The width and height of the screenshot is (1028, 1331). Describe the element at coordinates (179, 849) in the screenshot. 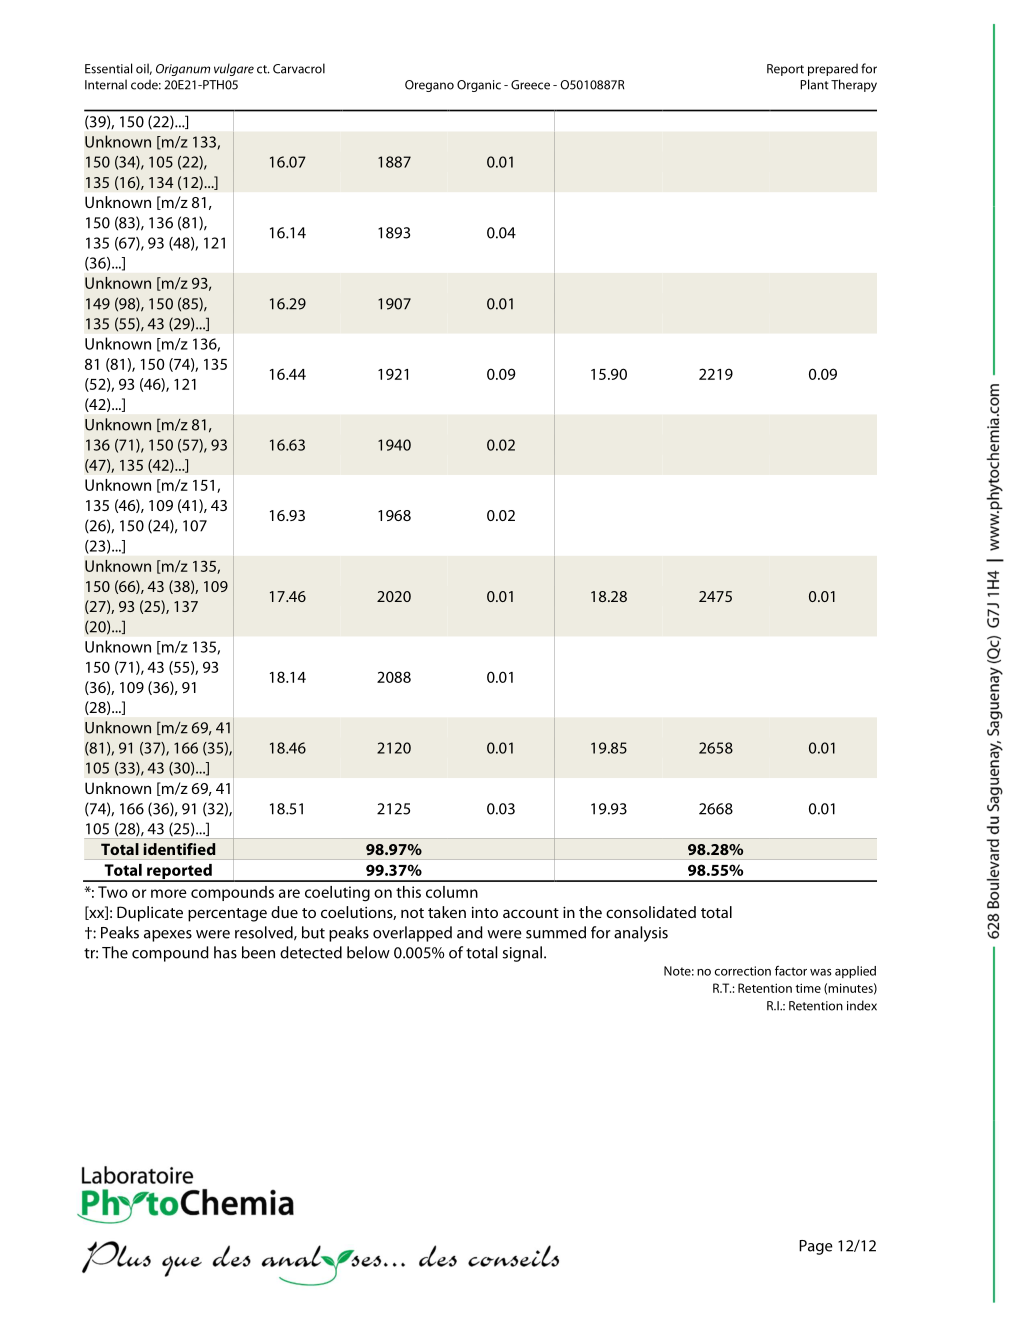

I see `identified` at that location.
